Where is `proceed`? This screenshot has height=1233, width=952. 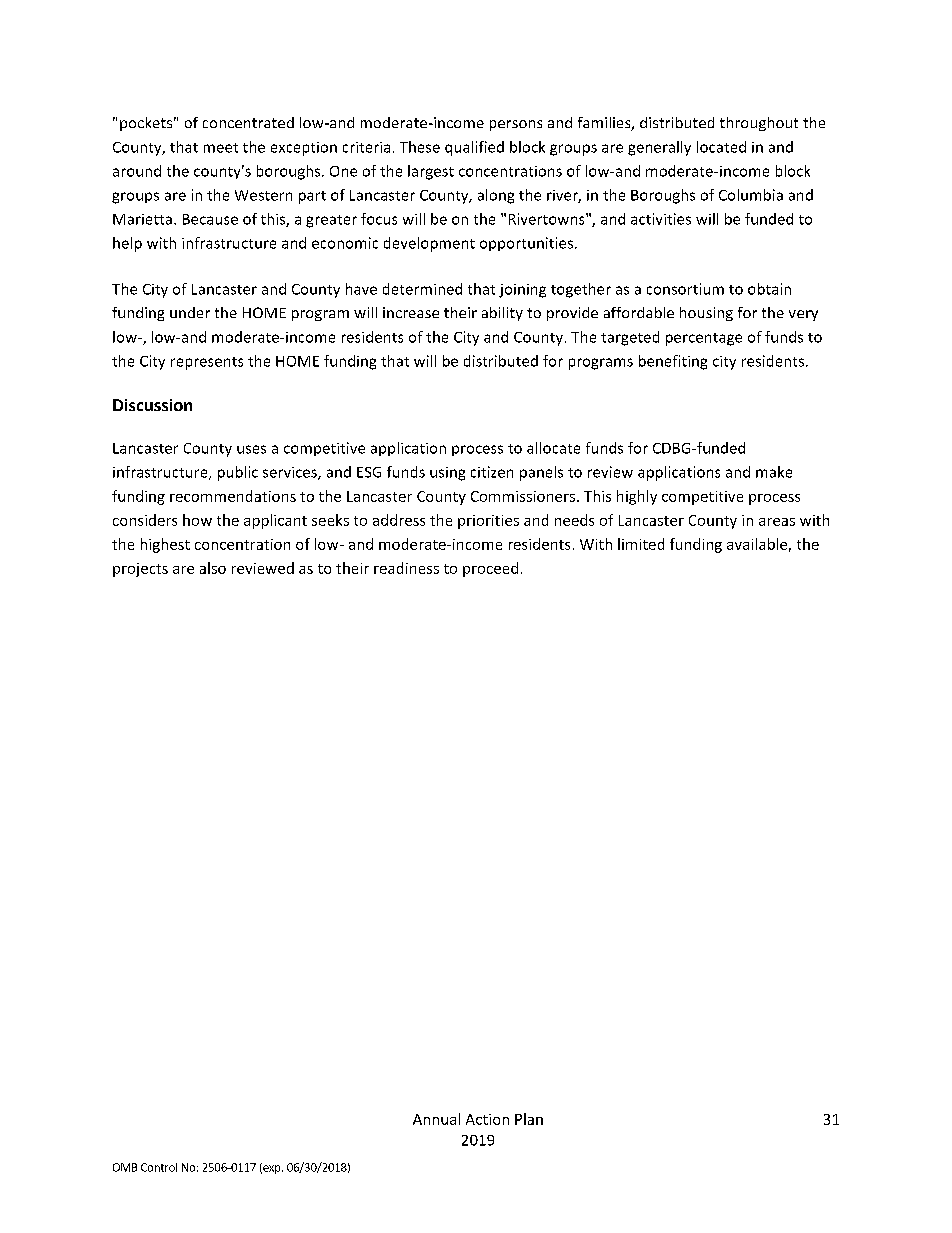 proceed is located at coordinates (490, 569).
